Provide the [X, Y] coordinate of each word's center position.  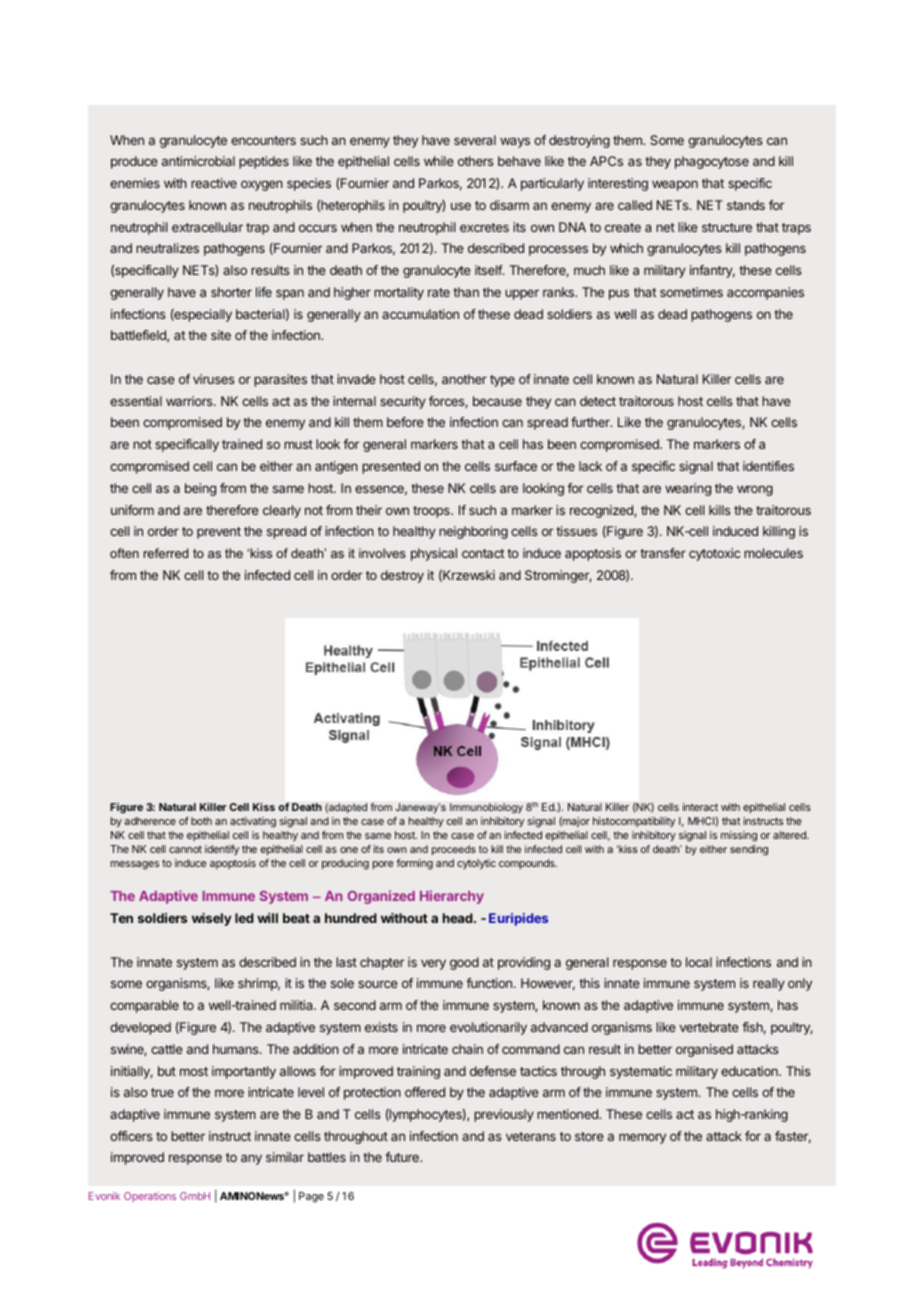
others [475, 161]
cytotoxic [714, 554]
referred [166, 553]
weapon [675, 185]
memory [642, 1138]
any [251, 1159]
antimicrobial [198, 161]
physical [434, 554]
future [403, 1157]
